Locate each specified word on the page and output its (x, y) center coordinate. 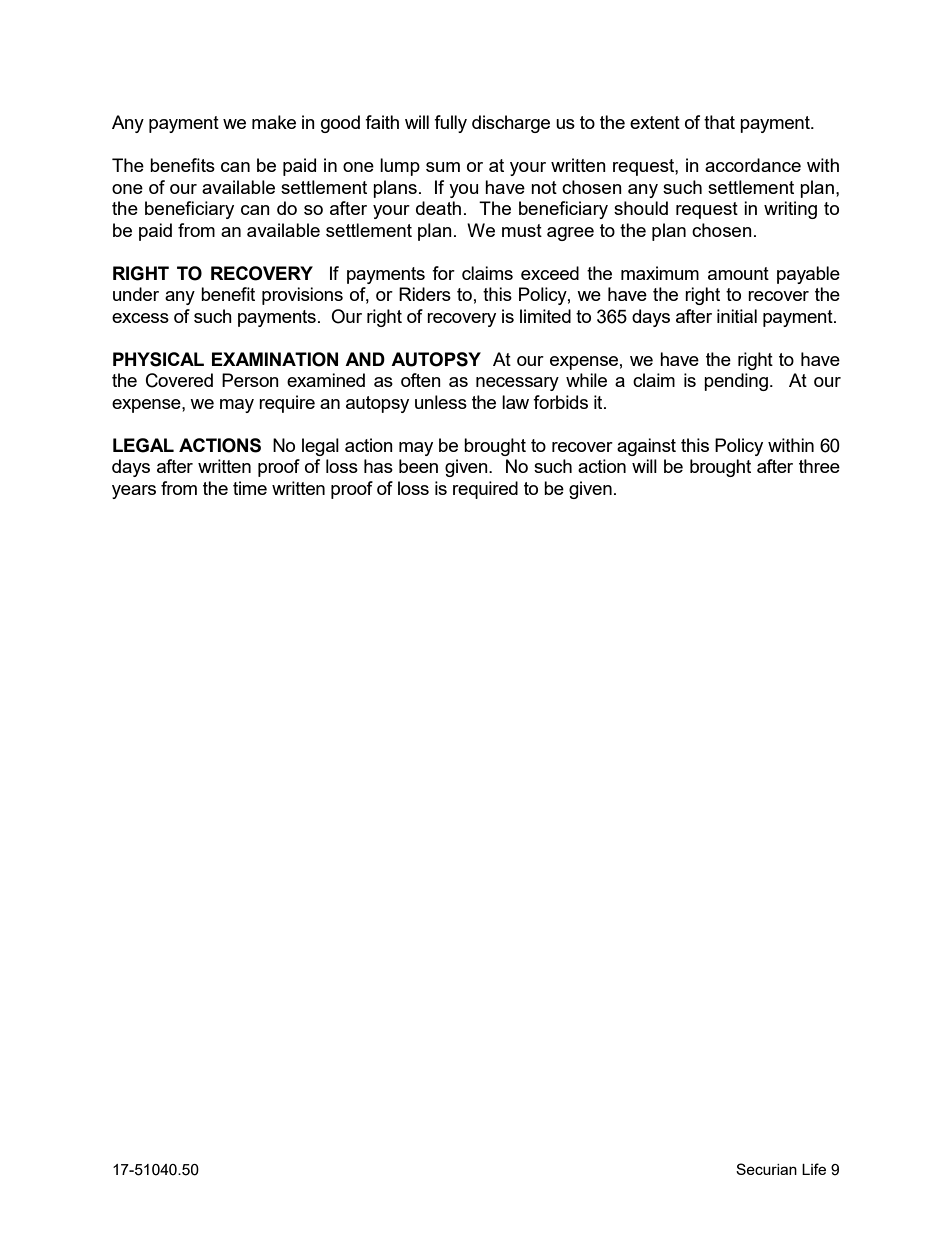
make (274, 122)
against (646, 447)
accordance (753, 165)
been (418, 466)
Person (250, 380)
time (250, 488)
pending (736, 382)
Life (814, 1169)
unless (441, 402)
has (378, 466)
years (134, 492)
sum (443, 167)
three (819, 466)
